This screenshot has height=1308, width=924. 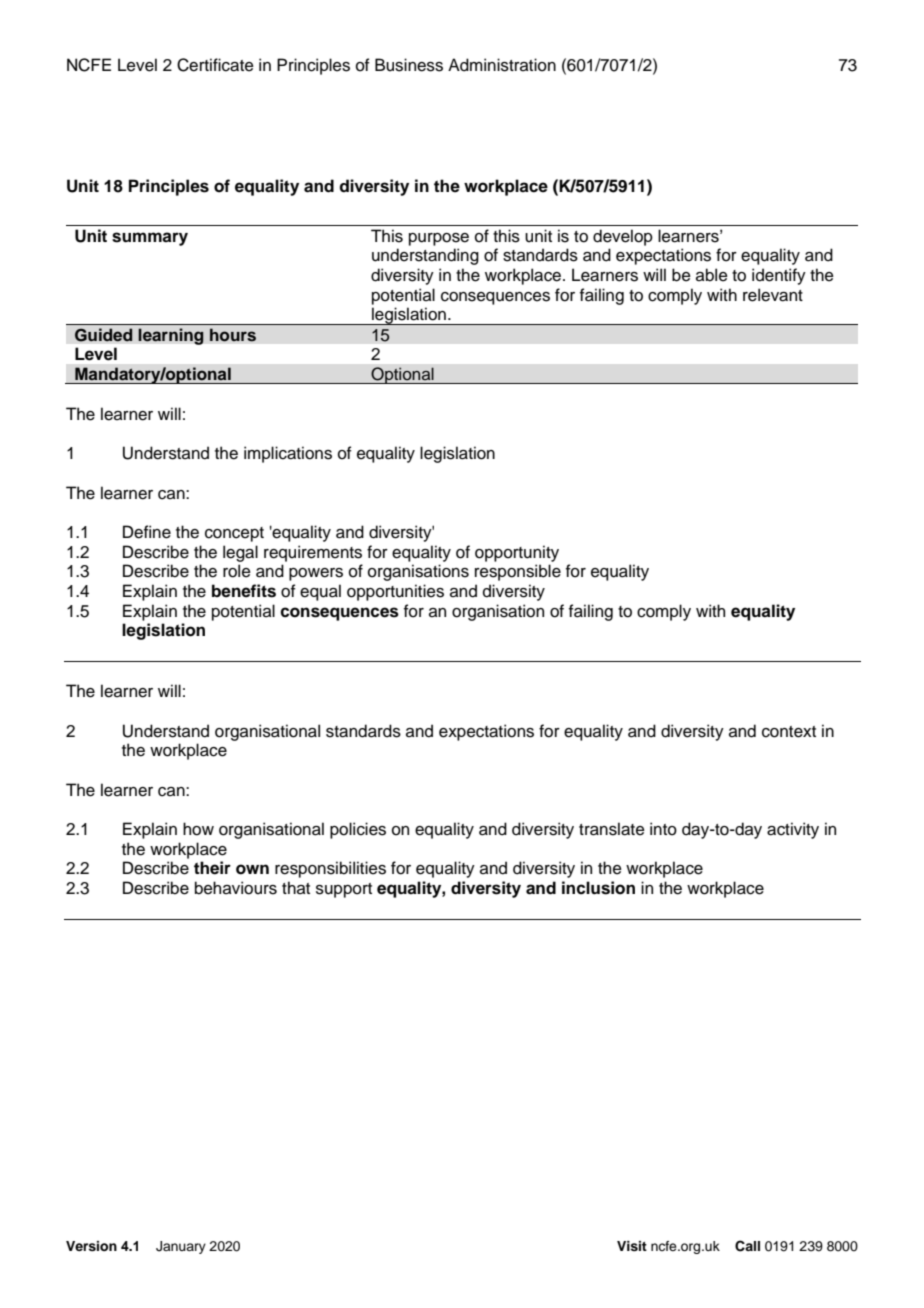 What do you see at coordinates (712, 275) in the screenshot?
I see `able` at bounding box center [712, 275].
